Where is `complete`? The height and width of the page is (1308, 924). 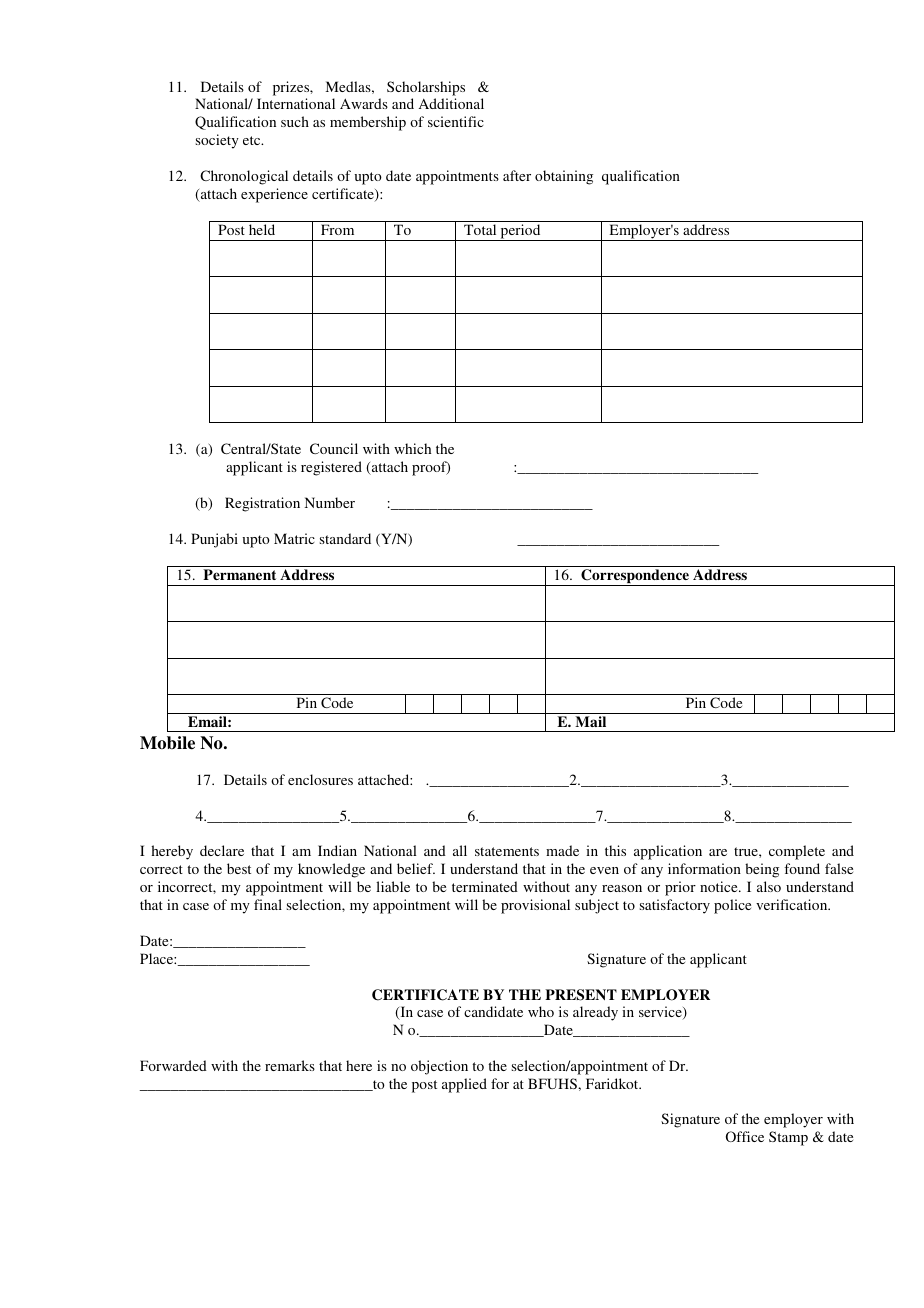 complete is located at coordinates (797, 852).
